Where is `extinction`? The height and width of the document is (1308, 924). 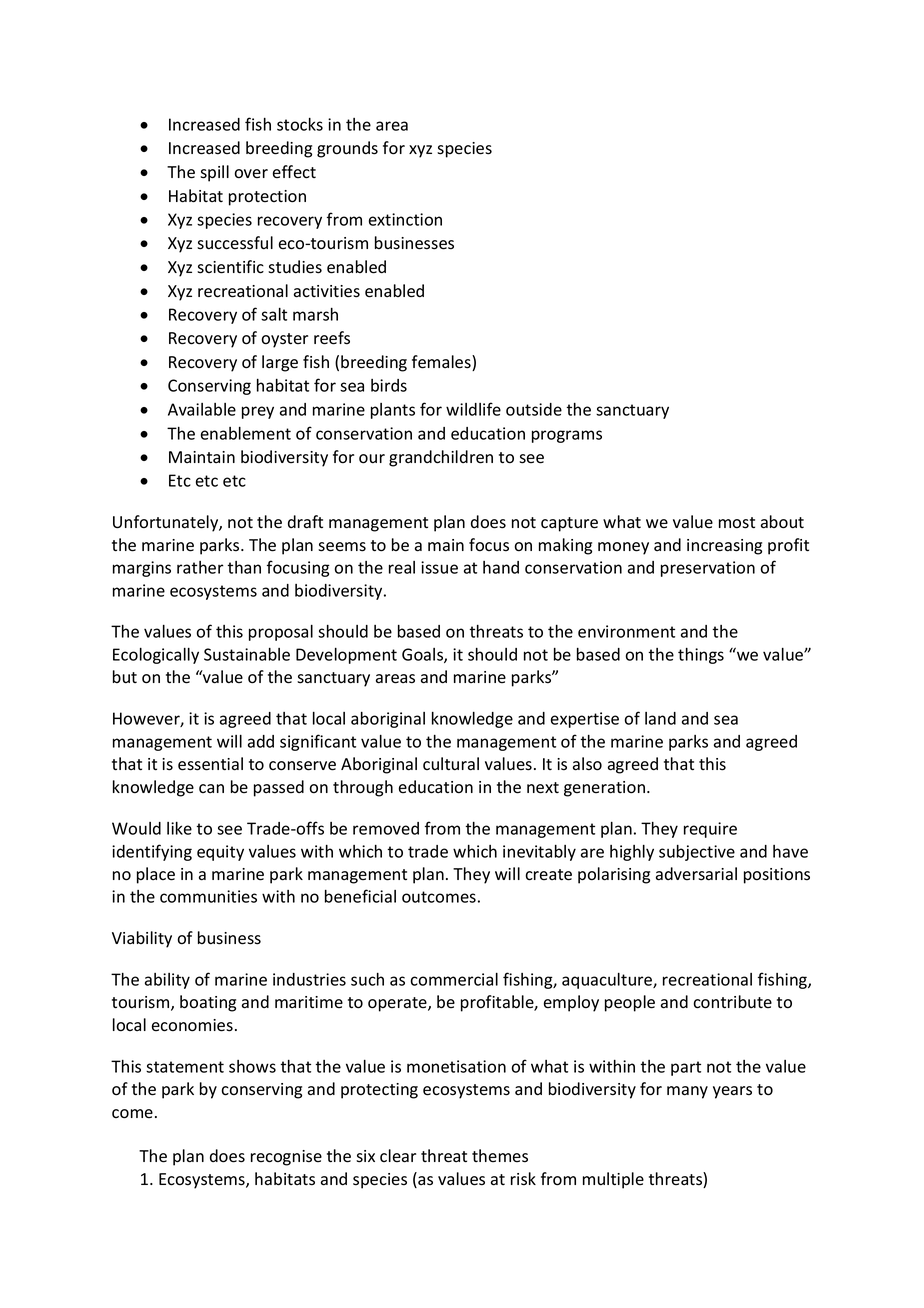
extinction is located at coordinates (405, 219).
